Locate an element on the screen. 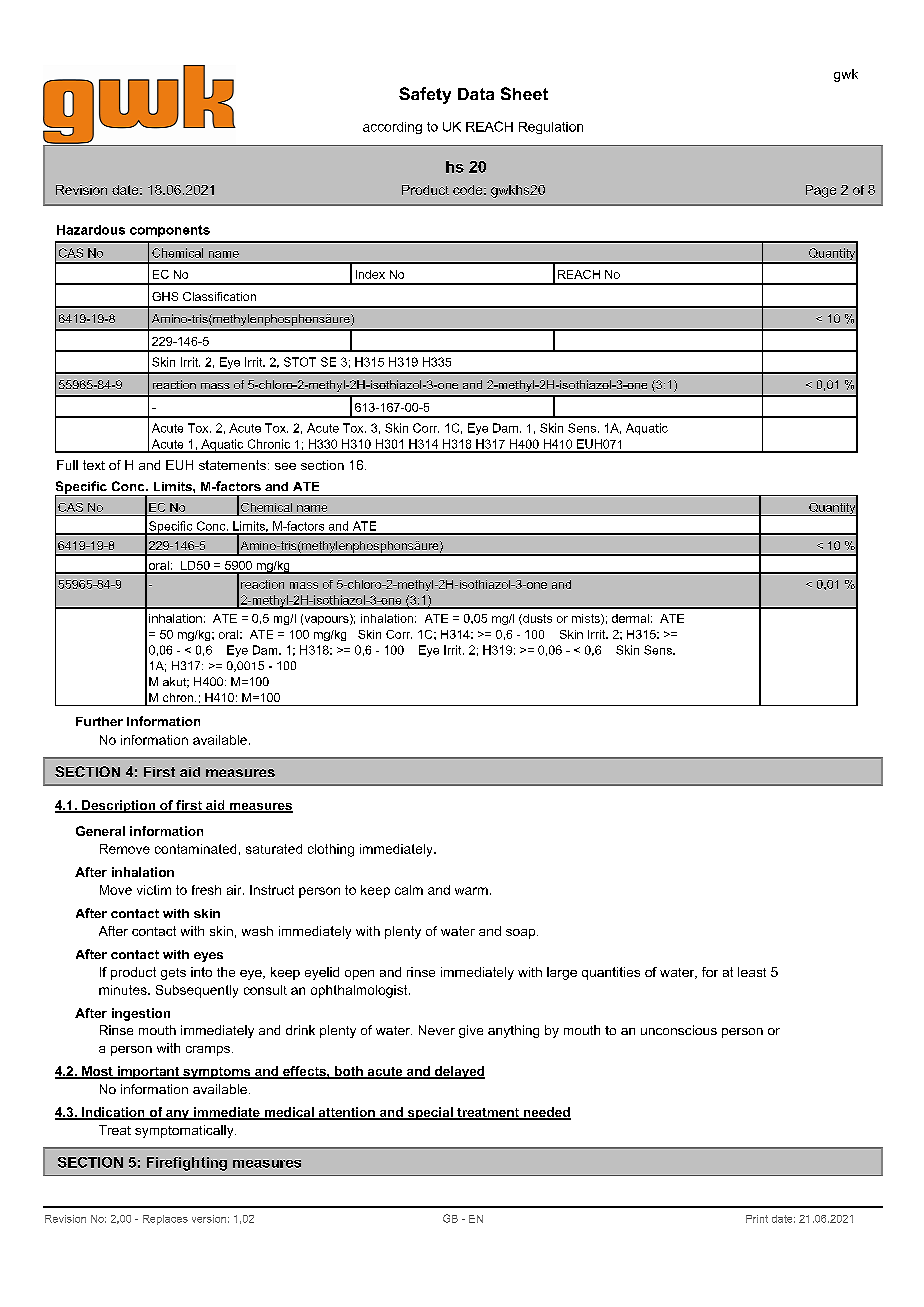  dusts is located at coordinates (536, 619).
